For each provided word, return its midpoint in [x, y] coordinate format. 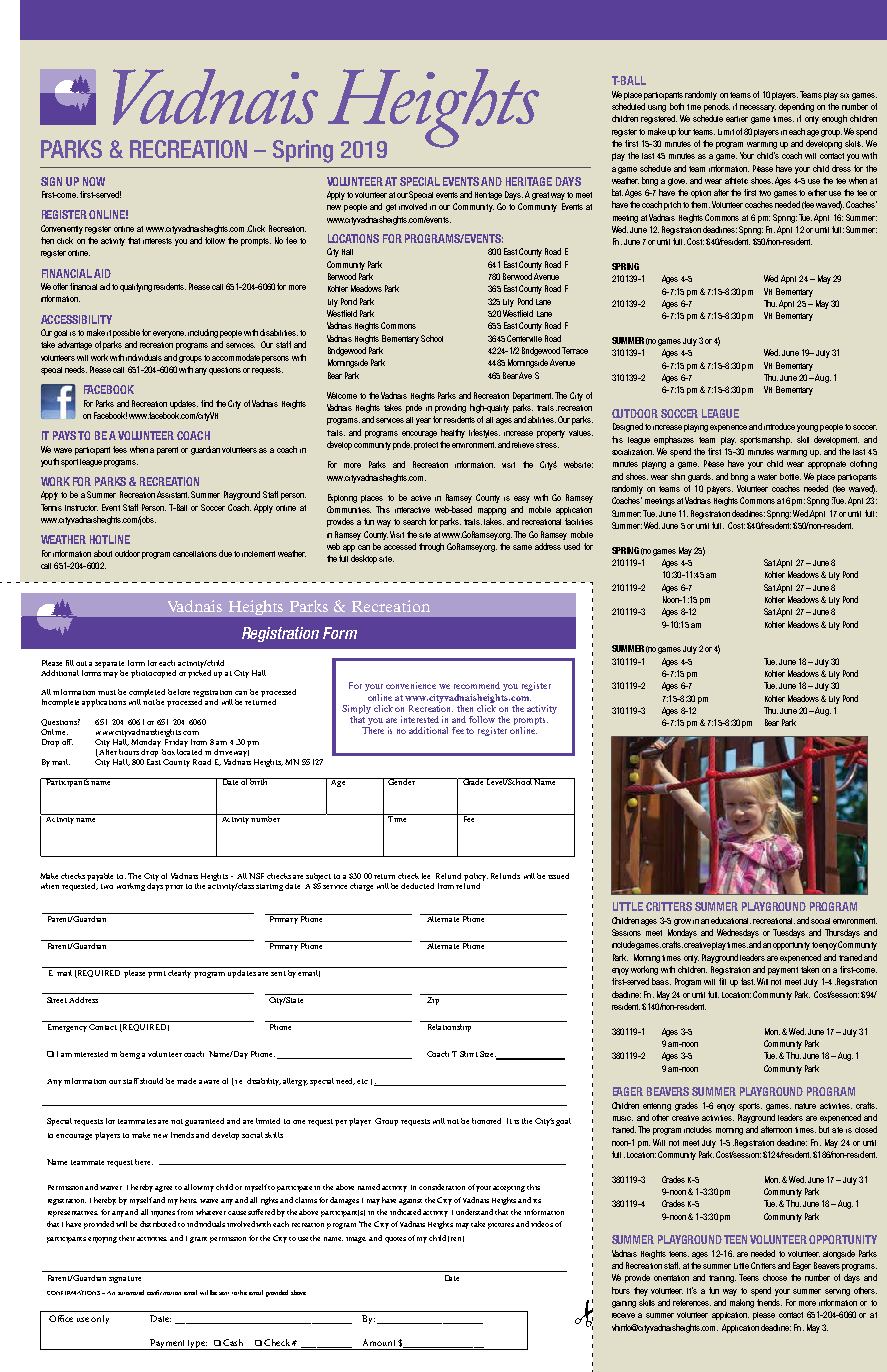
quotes [395, 1240]
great [540, 196]
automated [131, 1292]
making [742, 1303]
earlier [737, 119]
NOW [94, 181]
